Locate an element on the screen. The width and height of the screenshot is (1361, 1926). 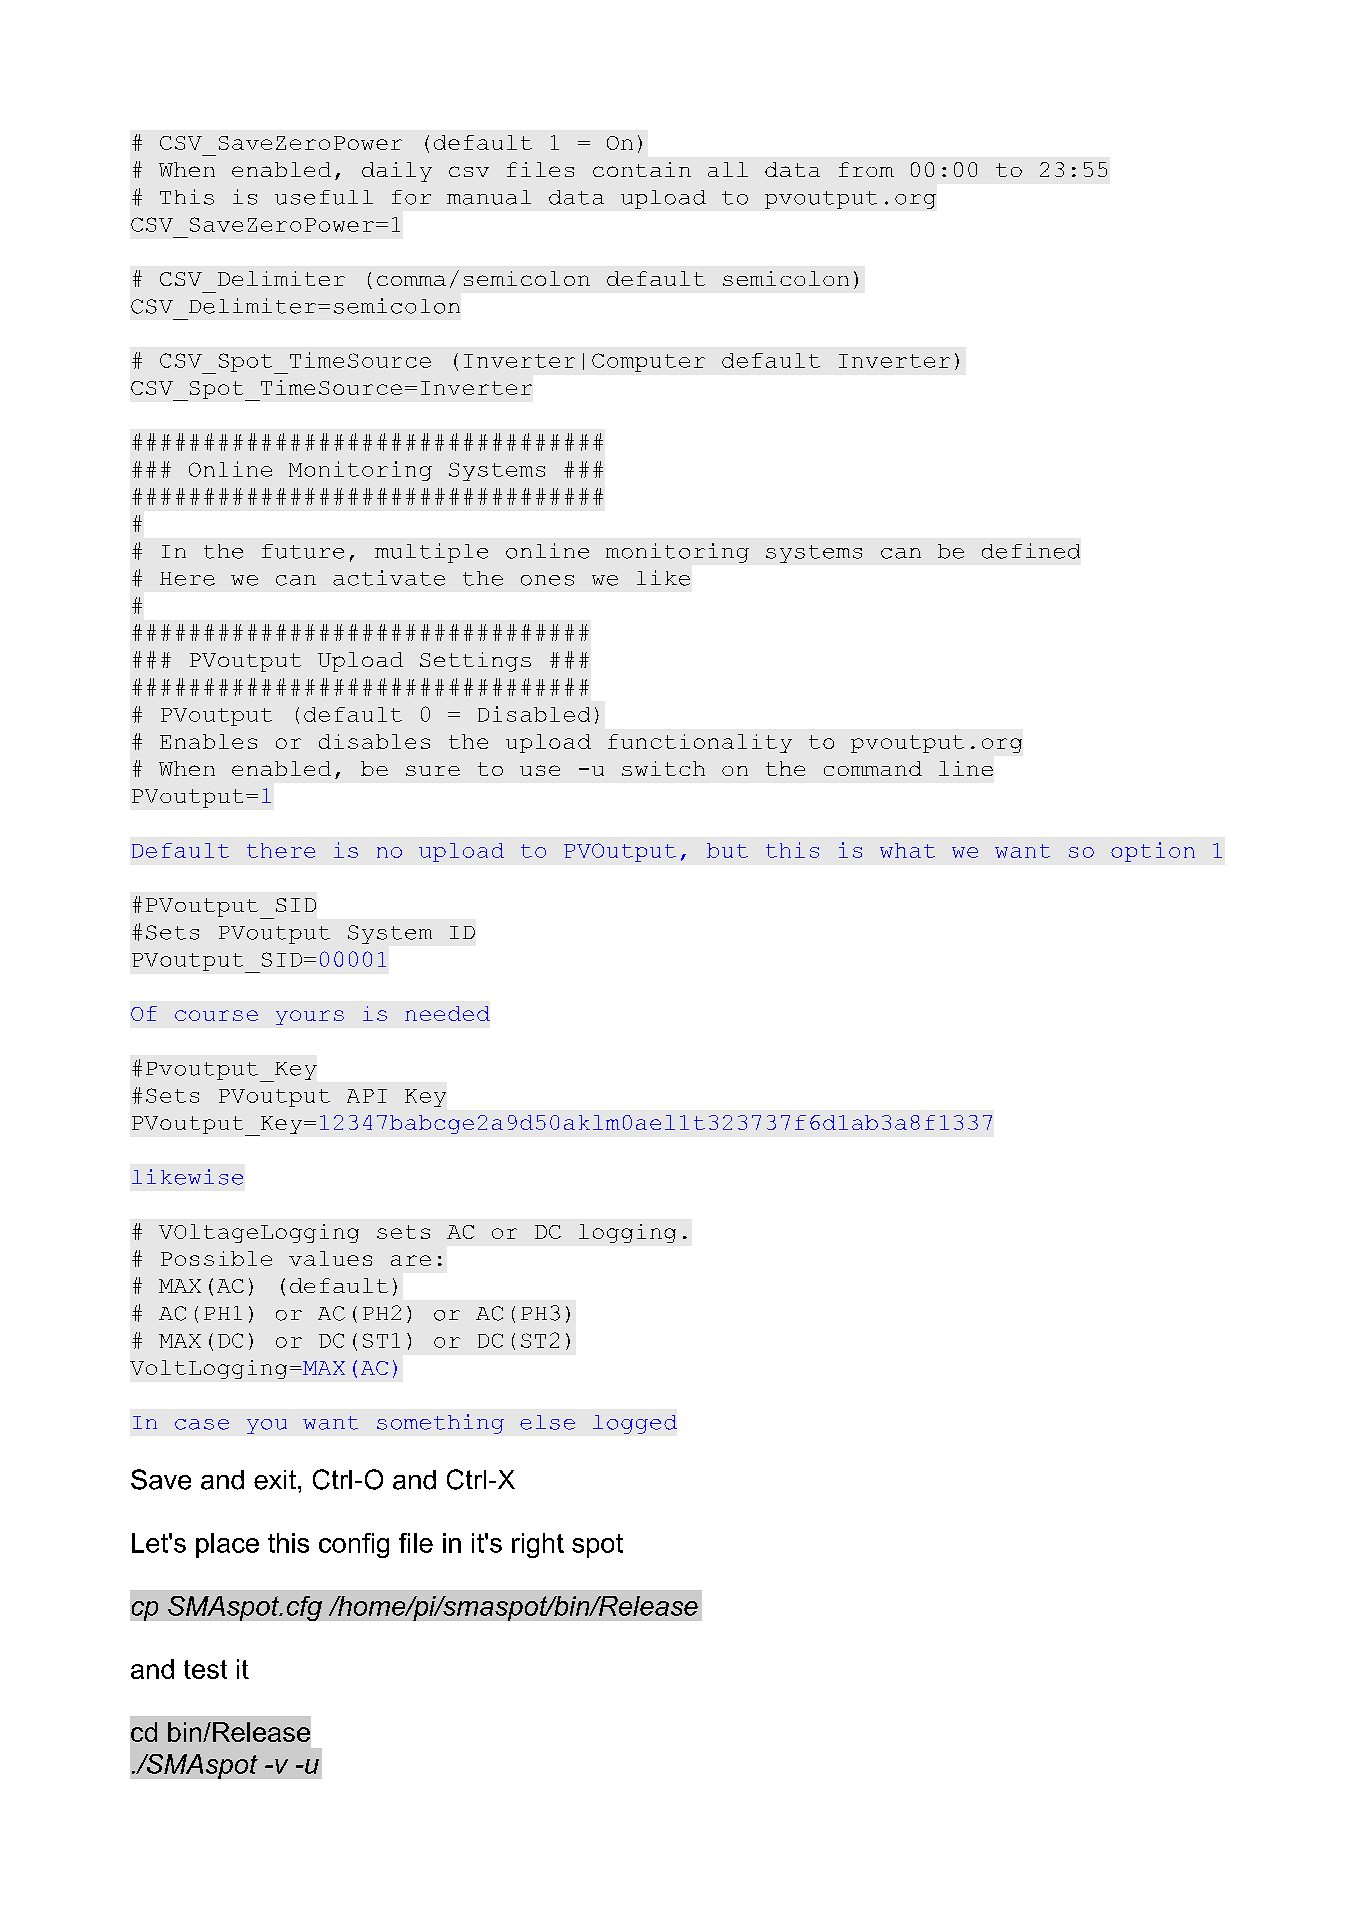
functionality is located at coordinates (700, 743).
